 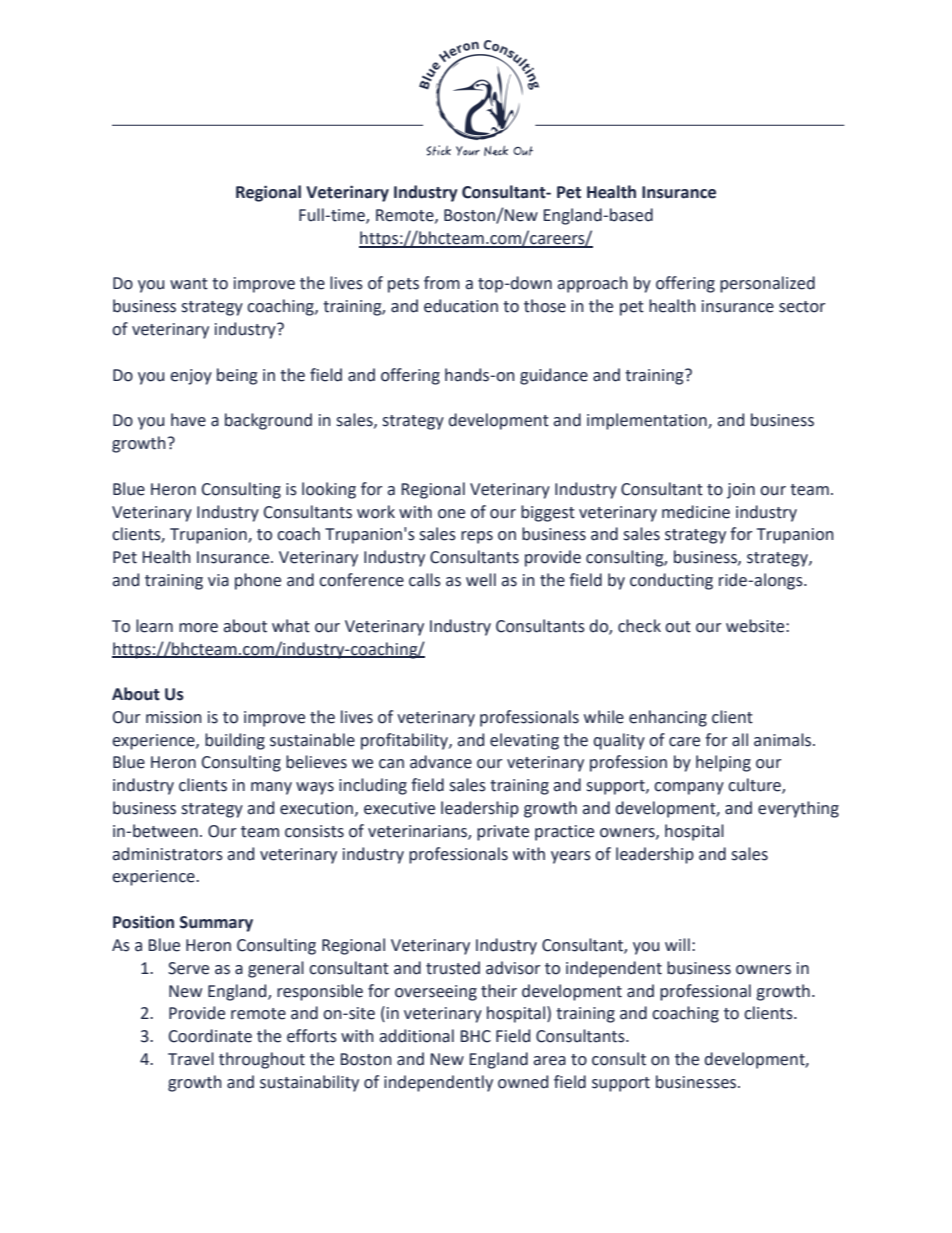 I want to click on want, so click(x=189, y=284).
